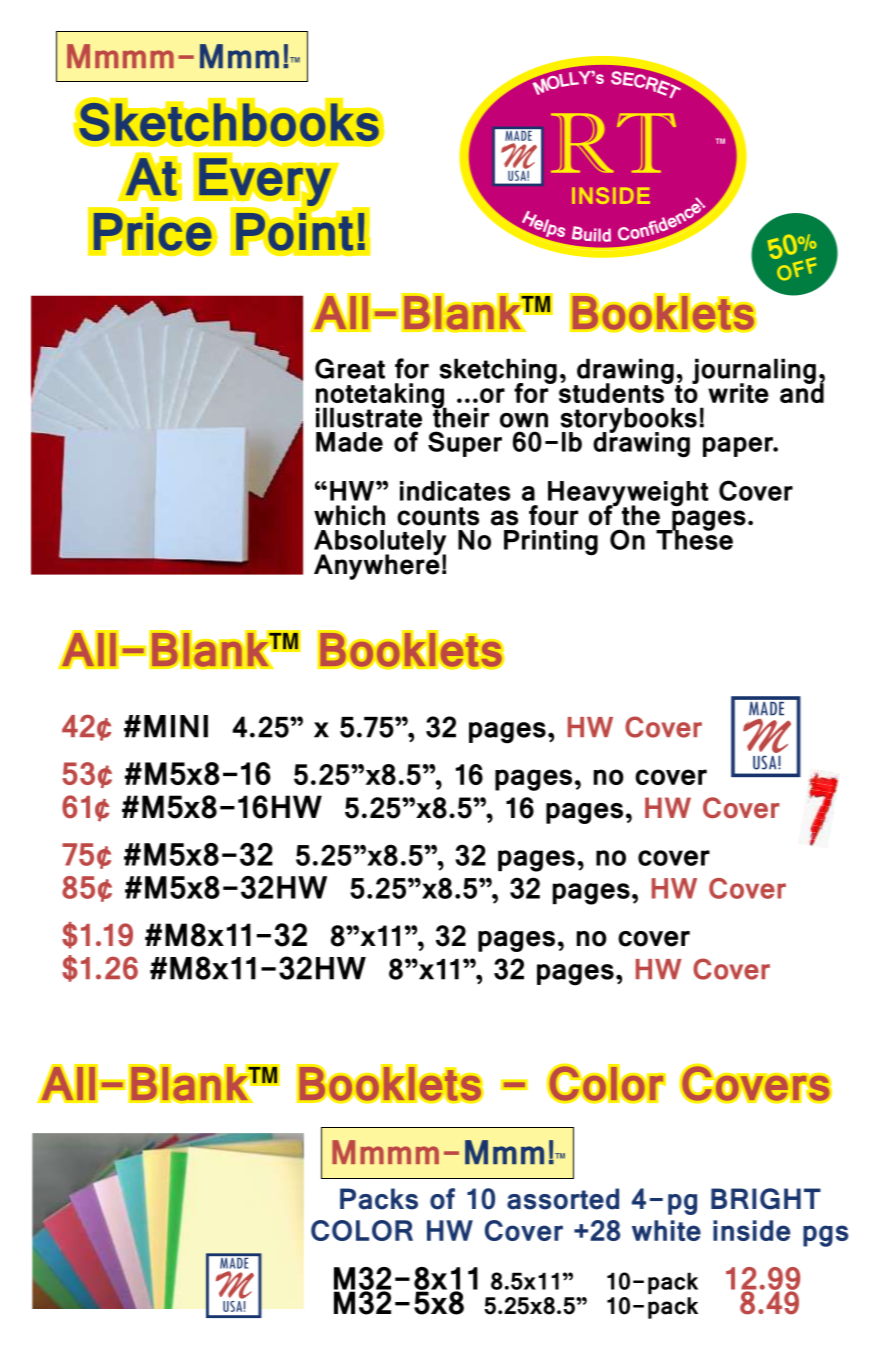  Describe the element at coordinates (738, 393) in the document. I see `write` at that location.
